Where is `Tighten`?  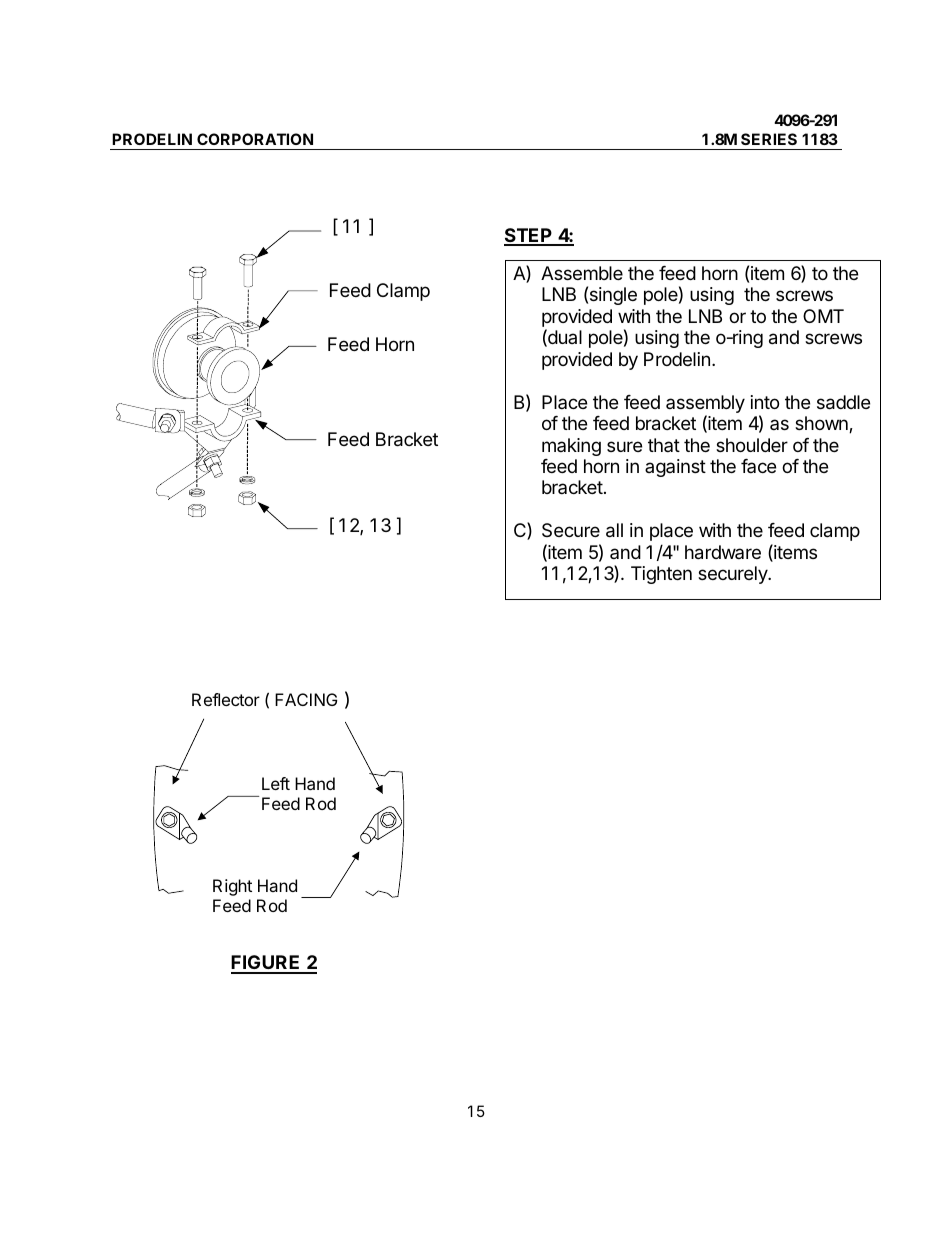
Tighten is located at coordinates (661, 575).
